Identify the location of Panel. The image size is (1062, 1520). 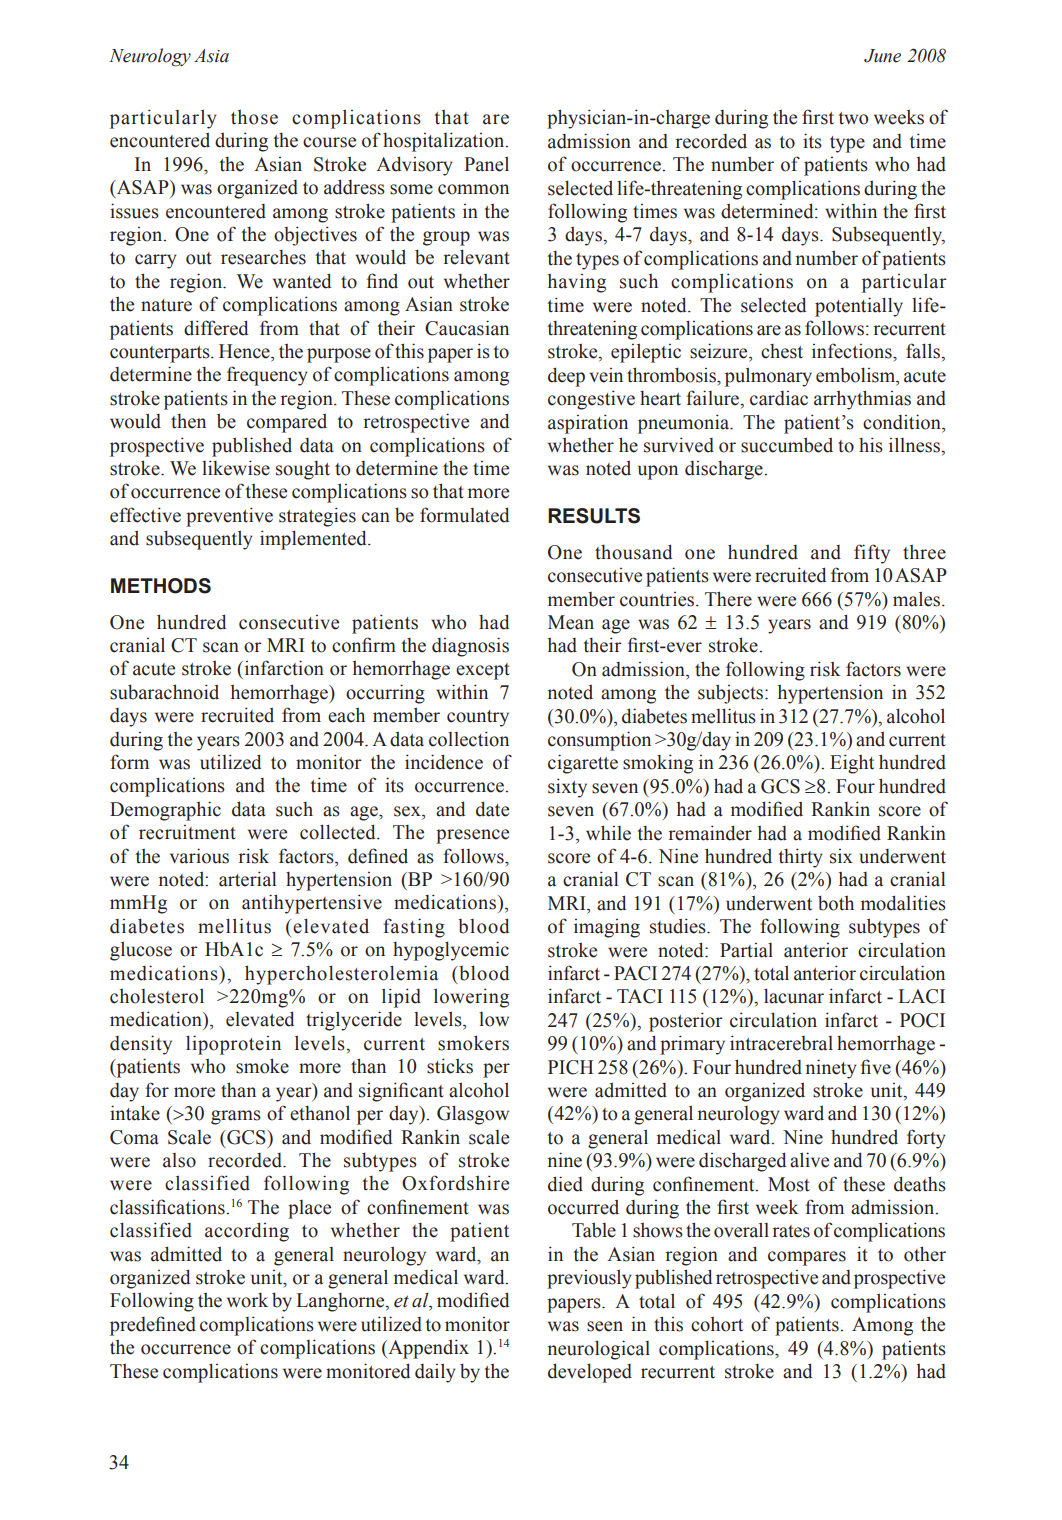
(486, 164).
